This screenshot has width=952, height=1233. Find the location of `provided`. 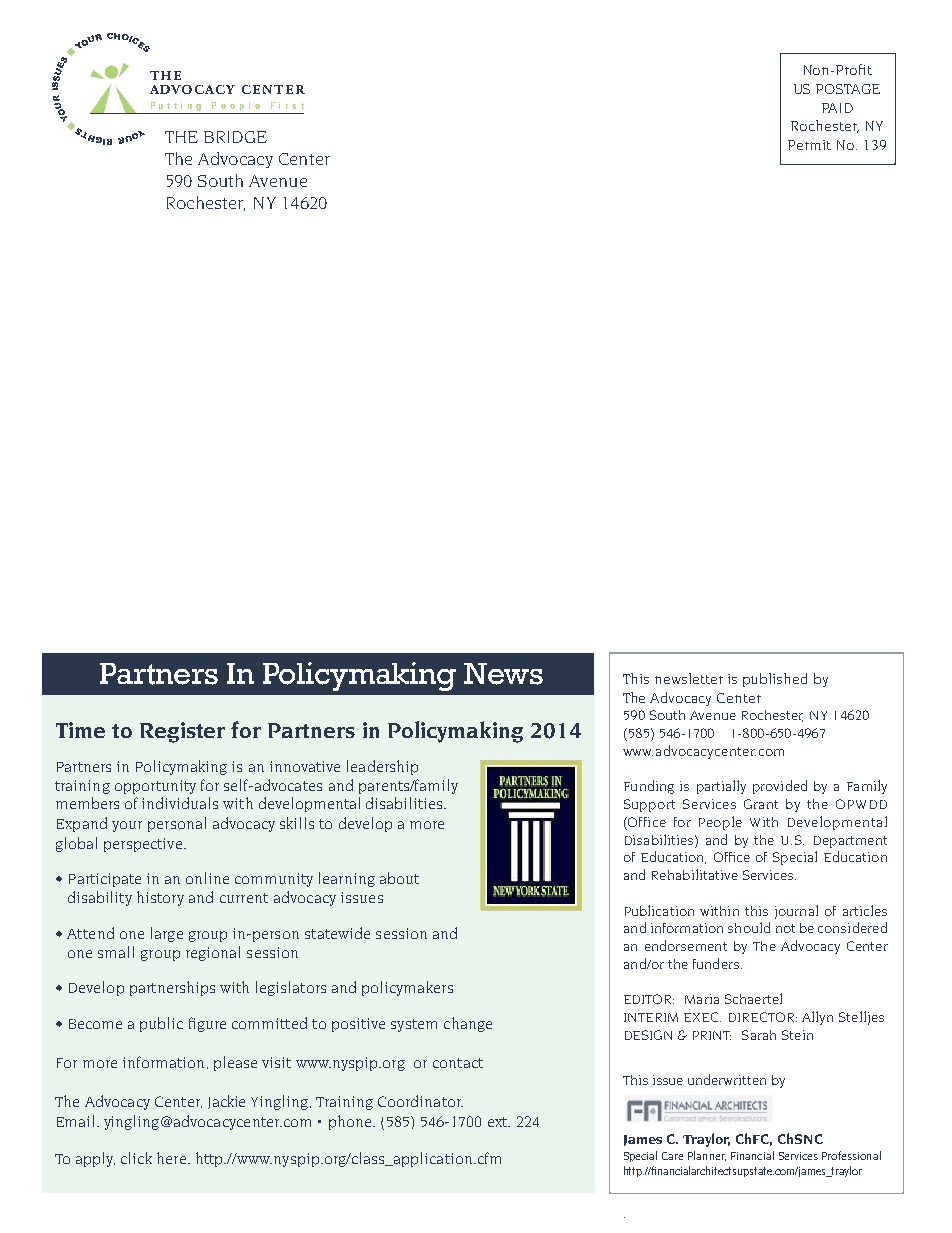

provided is located at coordinates (780, 787).
